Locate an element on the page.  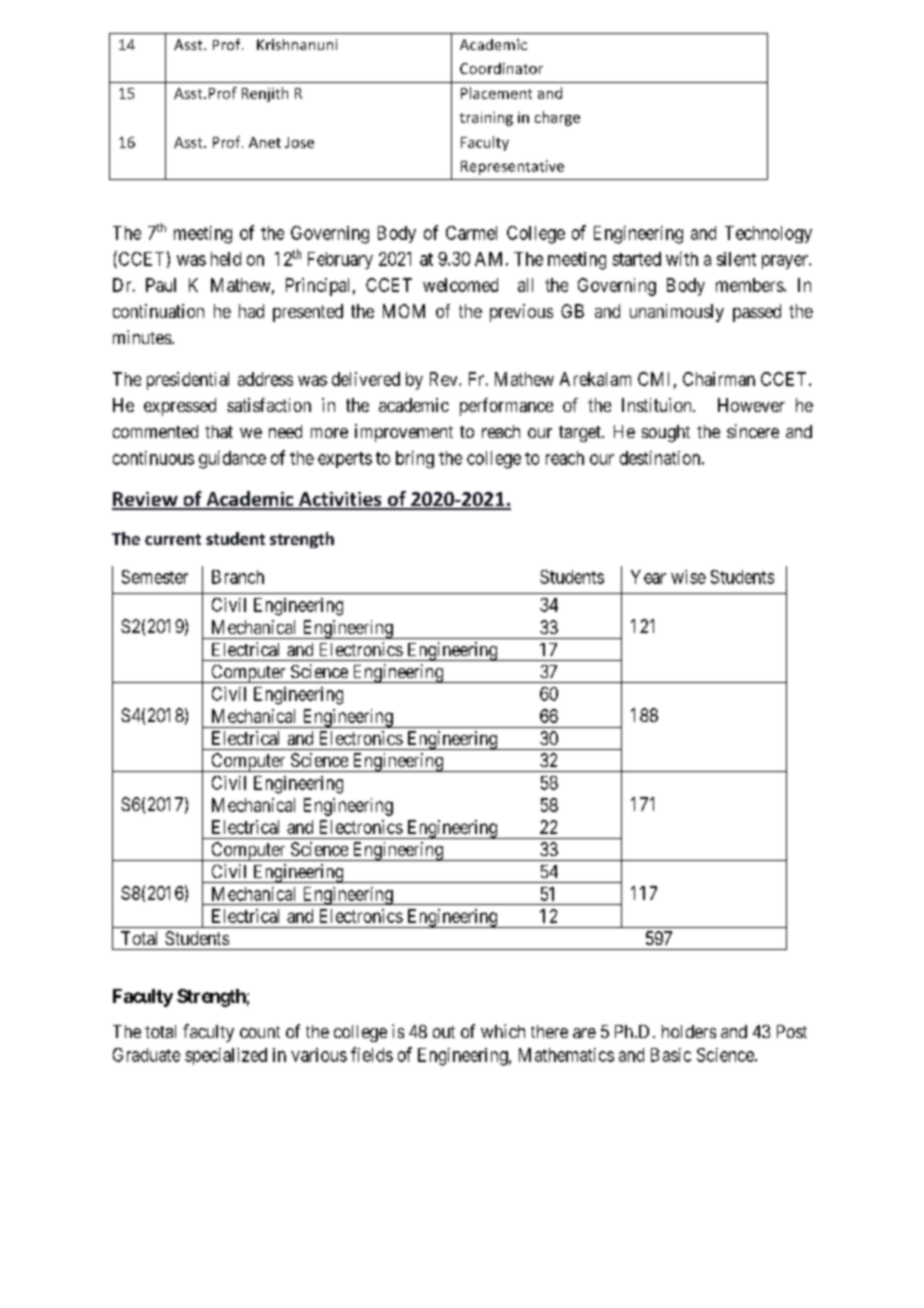
specialized is located at coordinates (226, 1056).
